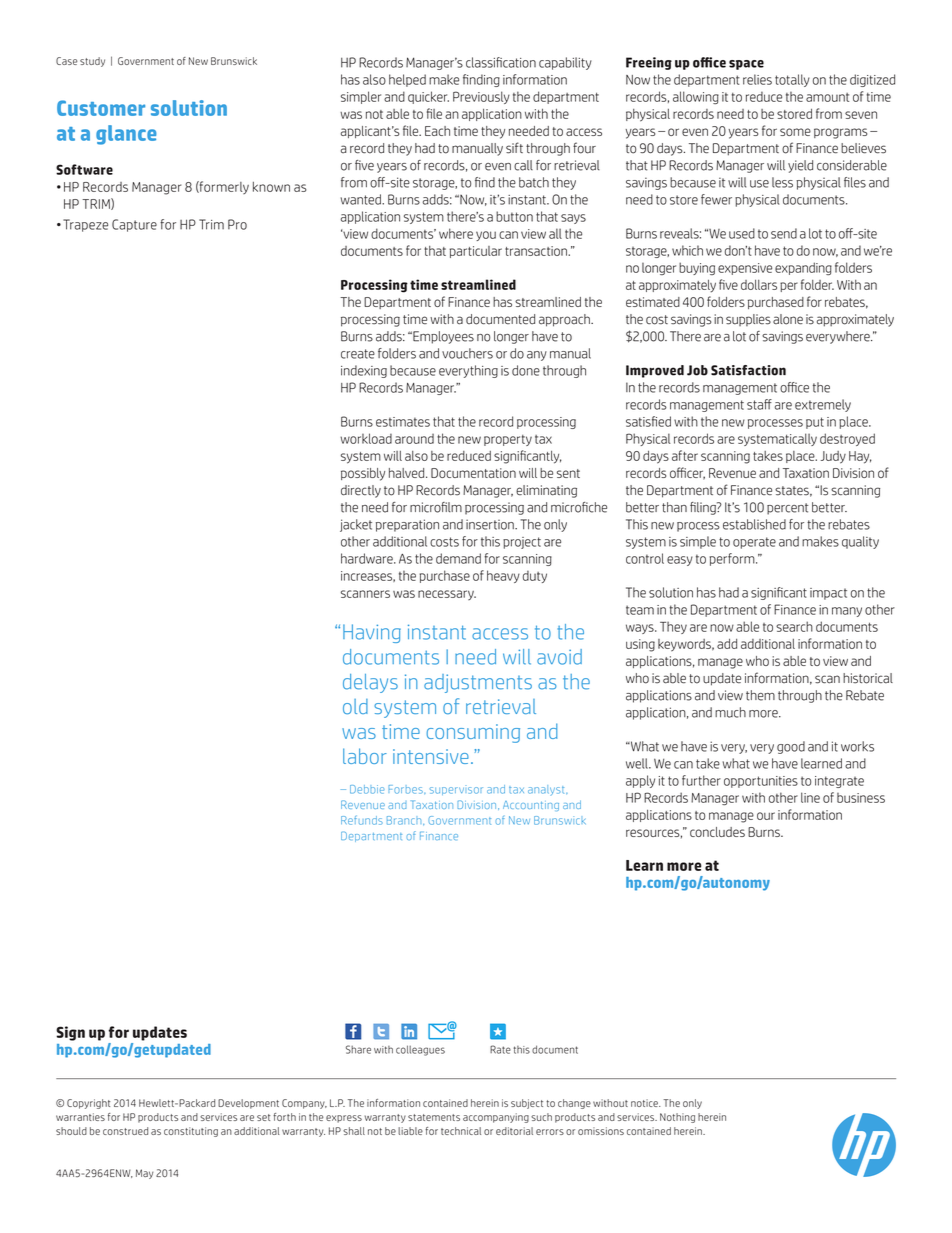 The height and width of the page is (1233, 952). Describe the element at coordinates (405, 821) in the page. I see `Branch` at that location.
